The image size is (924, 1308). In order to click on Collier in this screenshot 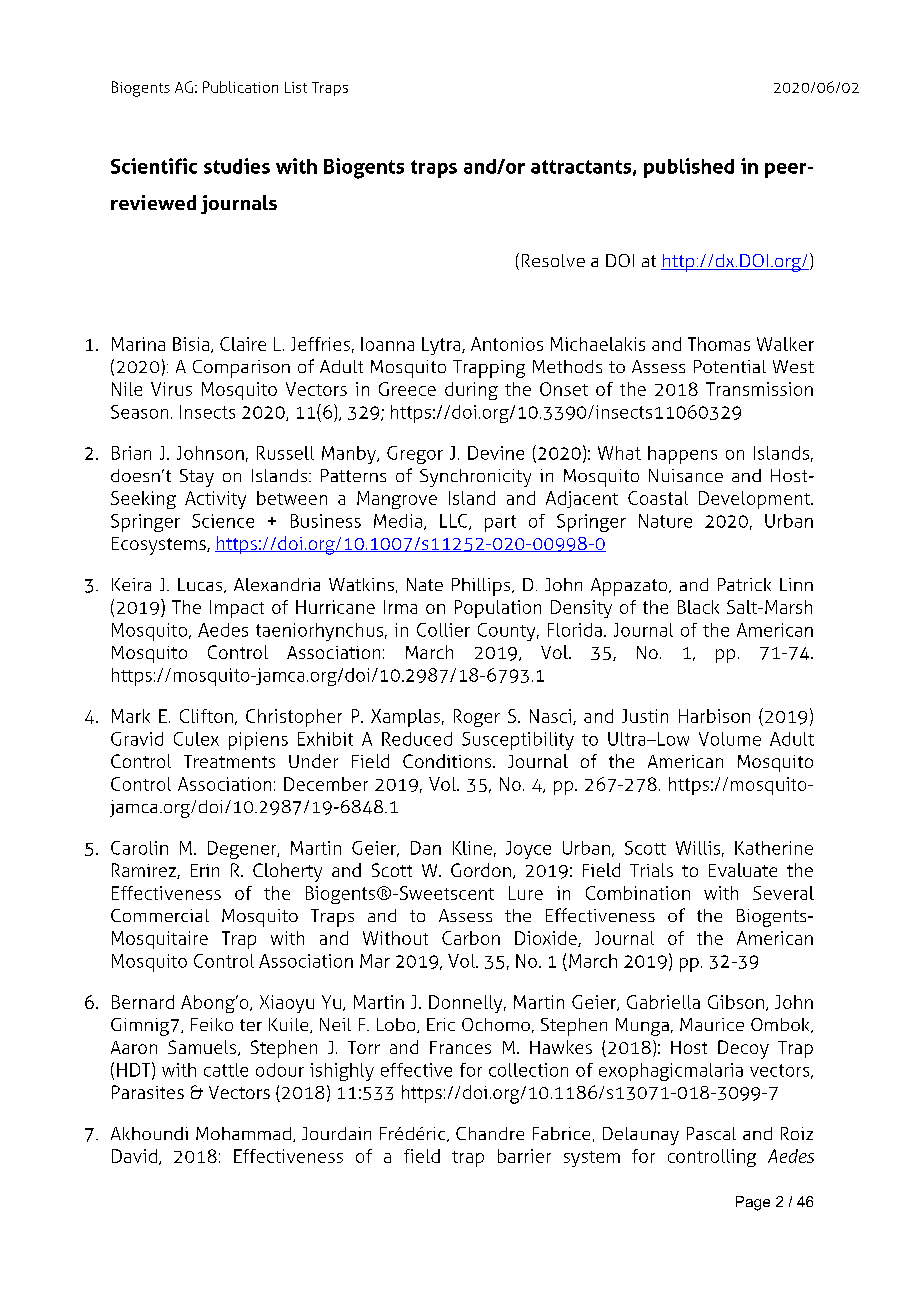, I will do `click(443, 630)`.
